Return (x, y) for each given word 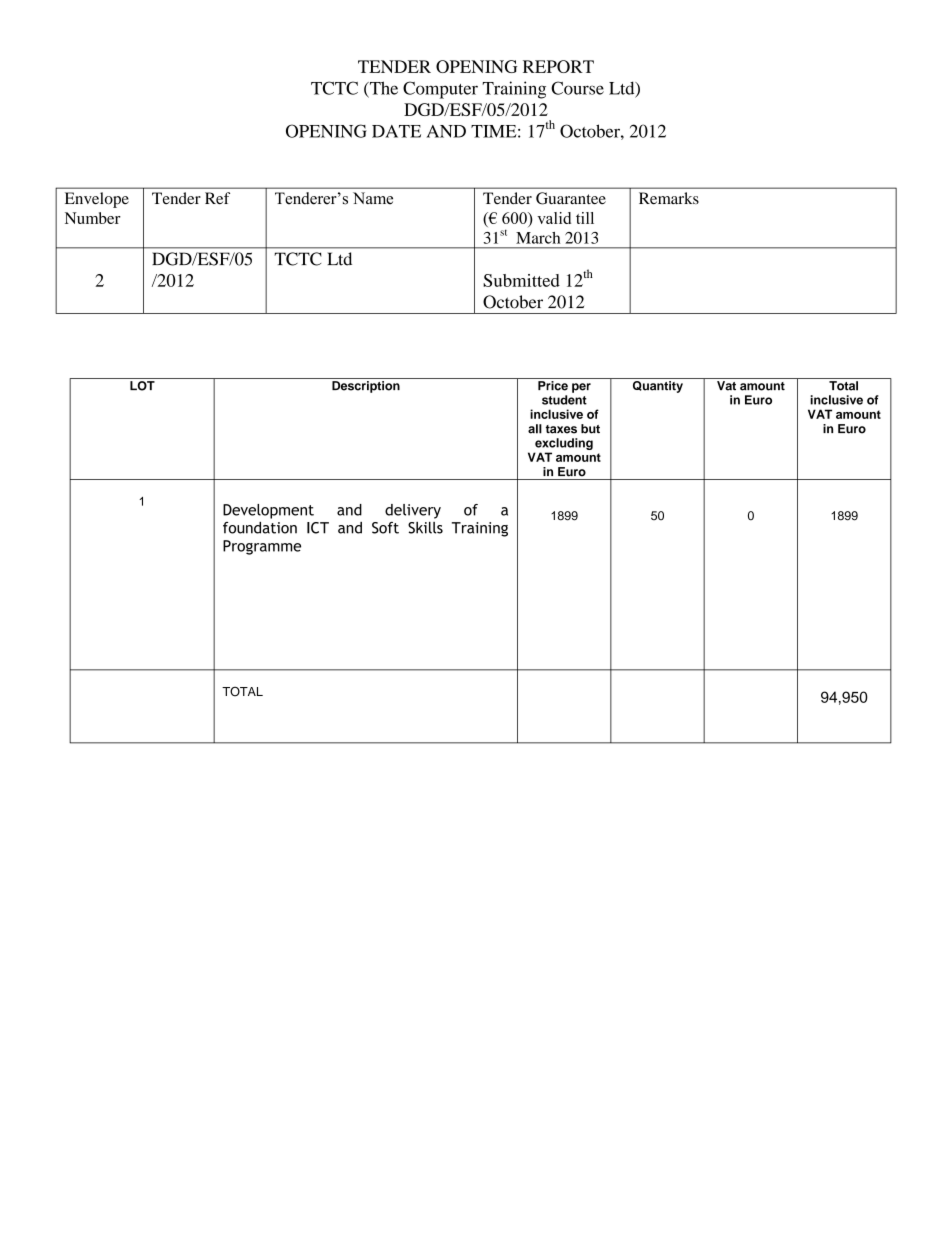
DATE (396, 131)
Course (577, 88)
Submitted (521, 280)
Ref (217, 198)
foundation (260, 528)
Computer (440, 90)
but (590, 429)
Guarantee (571, 198)
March (538, 238)
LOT (142, 386)
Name (373, 198)
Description (366, 387)
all (535, 429)
